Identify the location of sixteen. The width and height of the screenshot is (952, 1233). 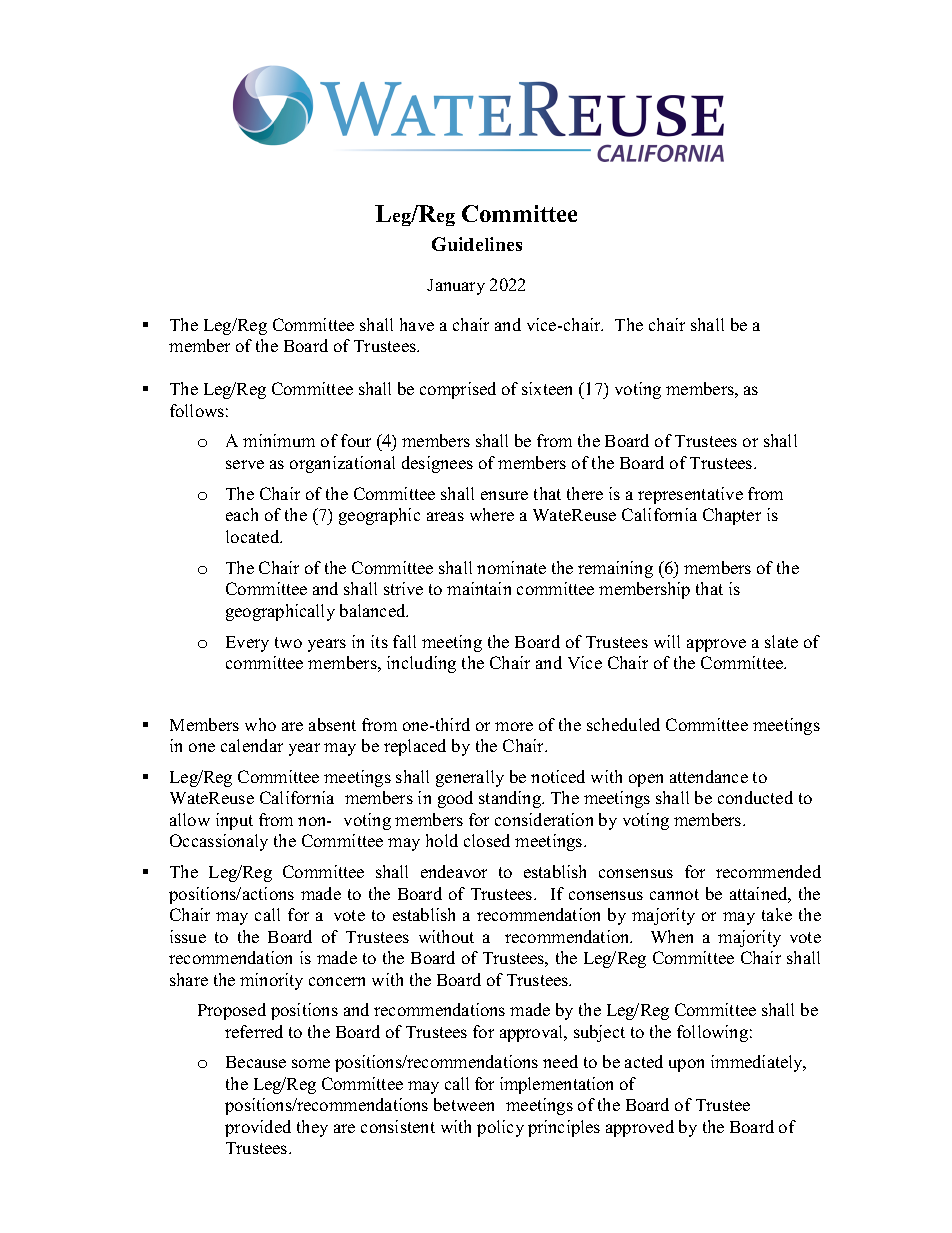
(547, 388).
